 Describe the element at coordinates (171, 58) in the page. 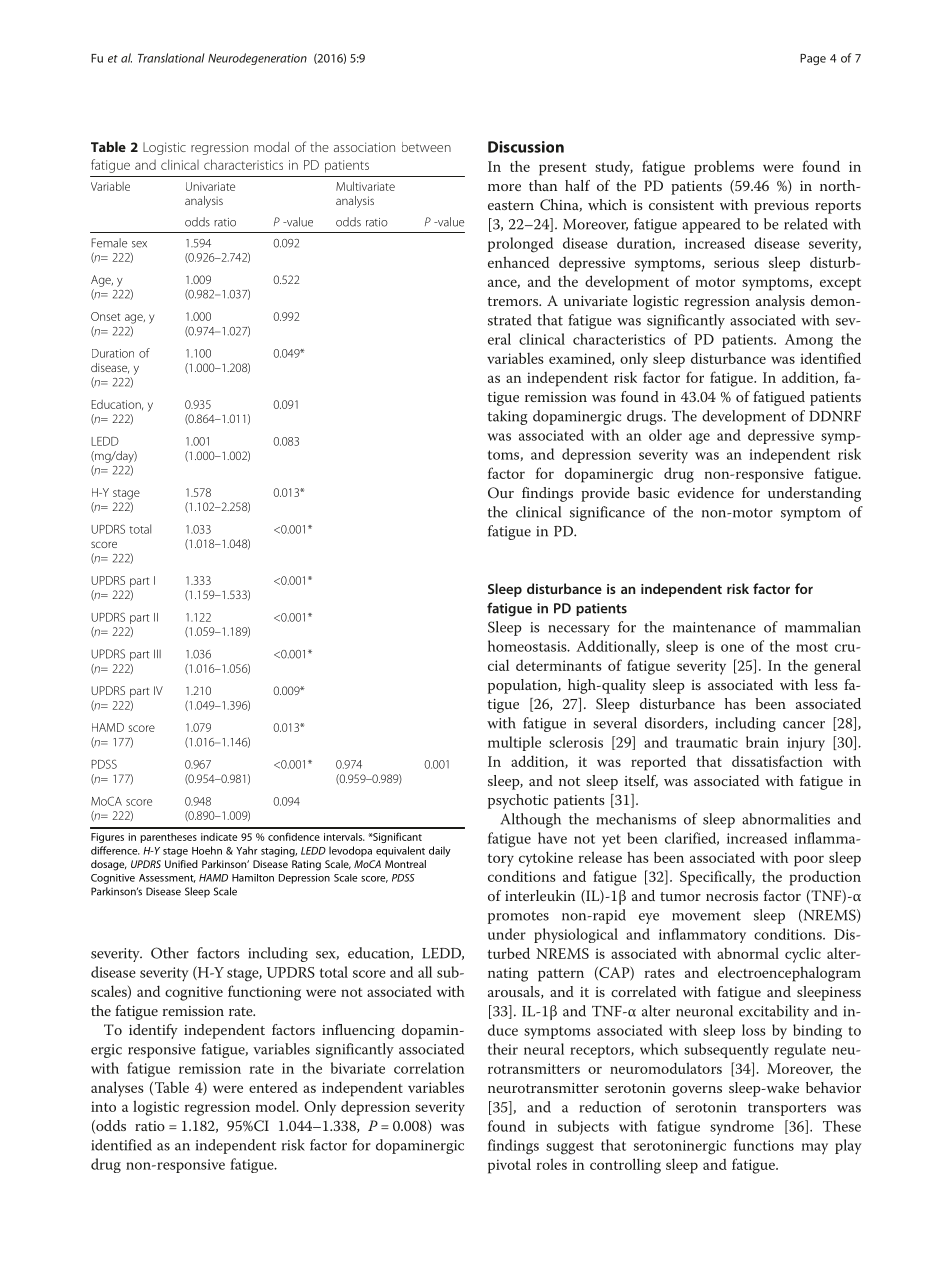

I see `Translational` at that location.
